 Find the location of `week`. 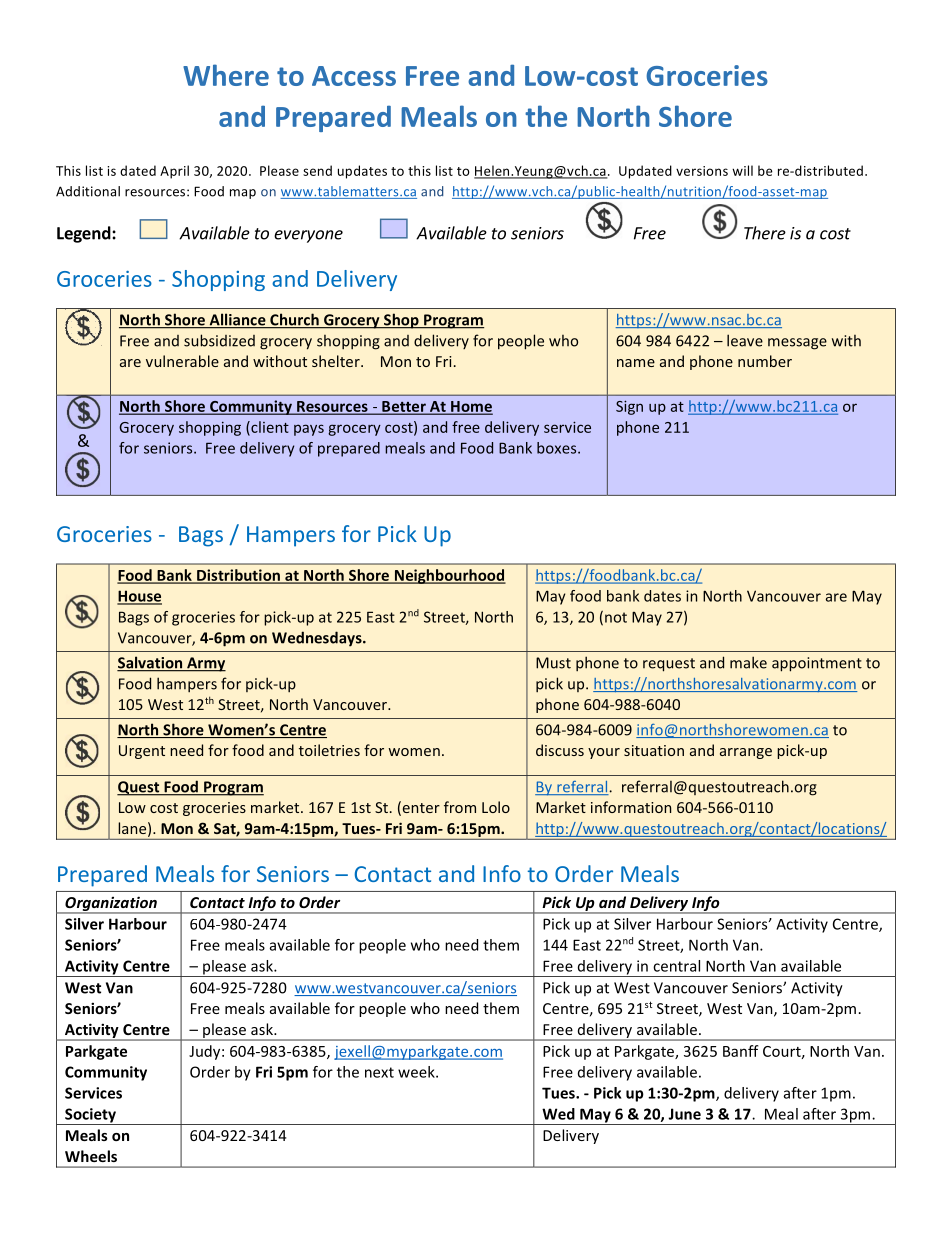

week is located at coordinates (417, 1072).
